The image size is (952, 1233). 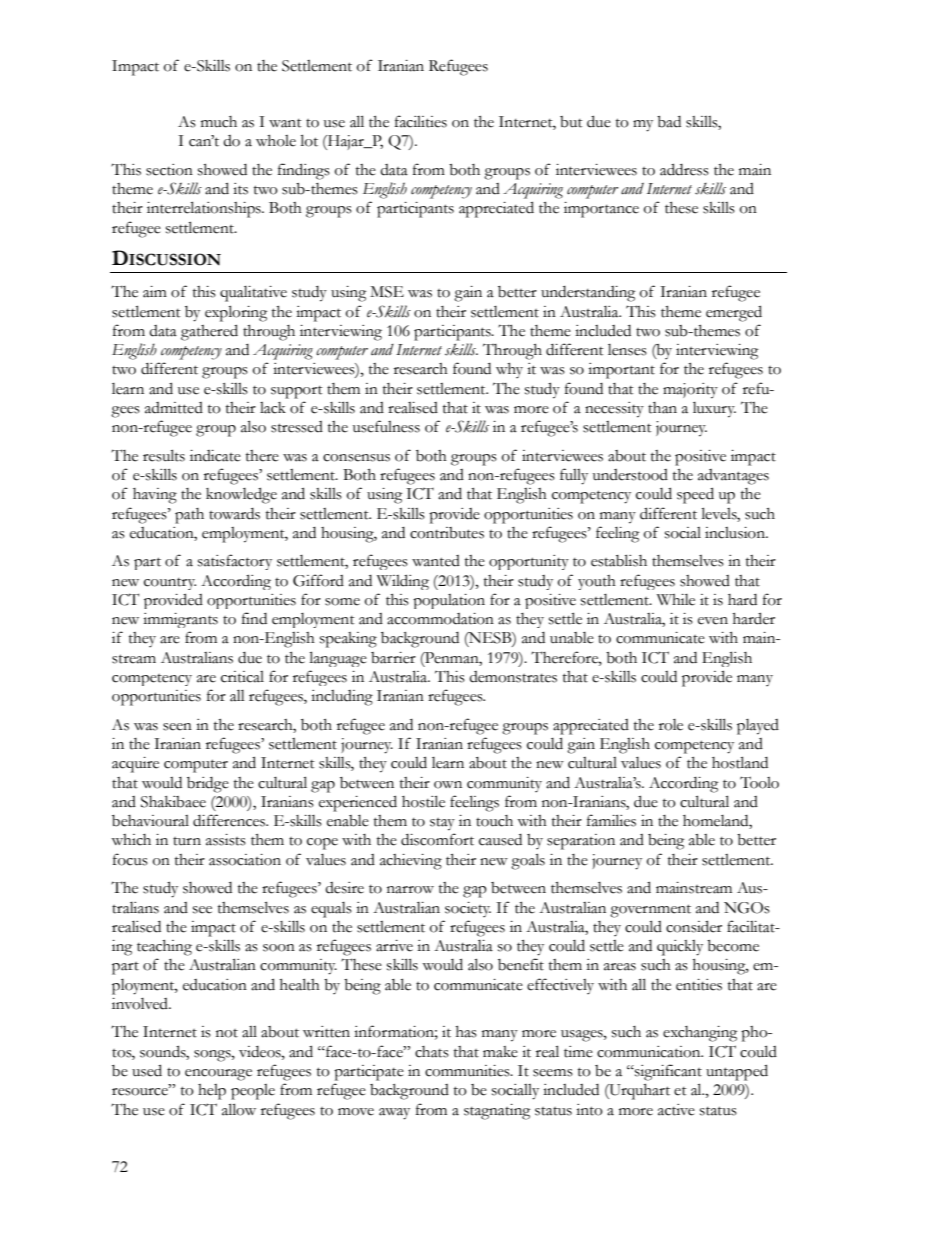 What do you see at coordinates (468, 909) in the document?
I see `society` at bounding box center [468, 909].
